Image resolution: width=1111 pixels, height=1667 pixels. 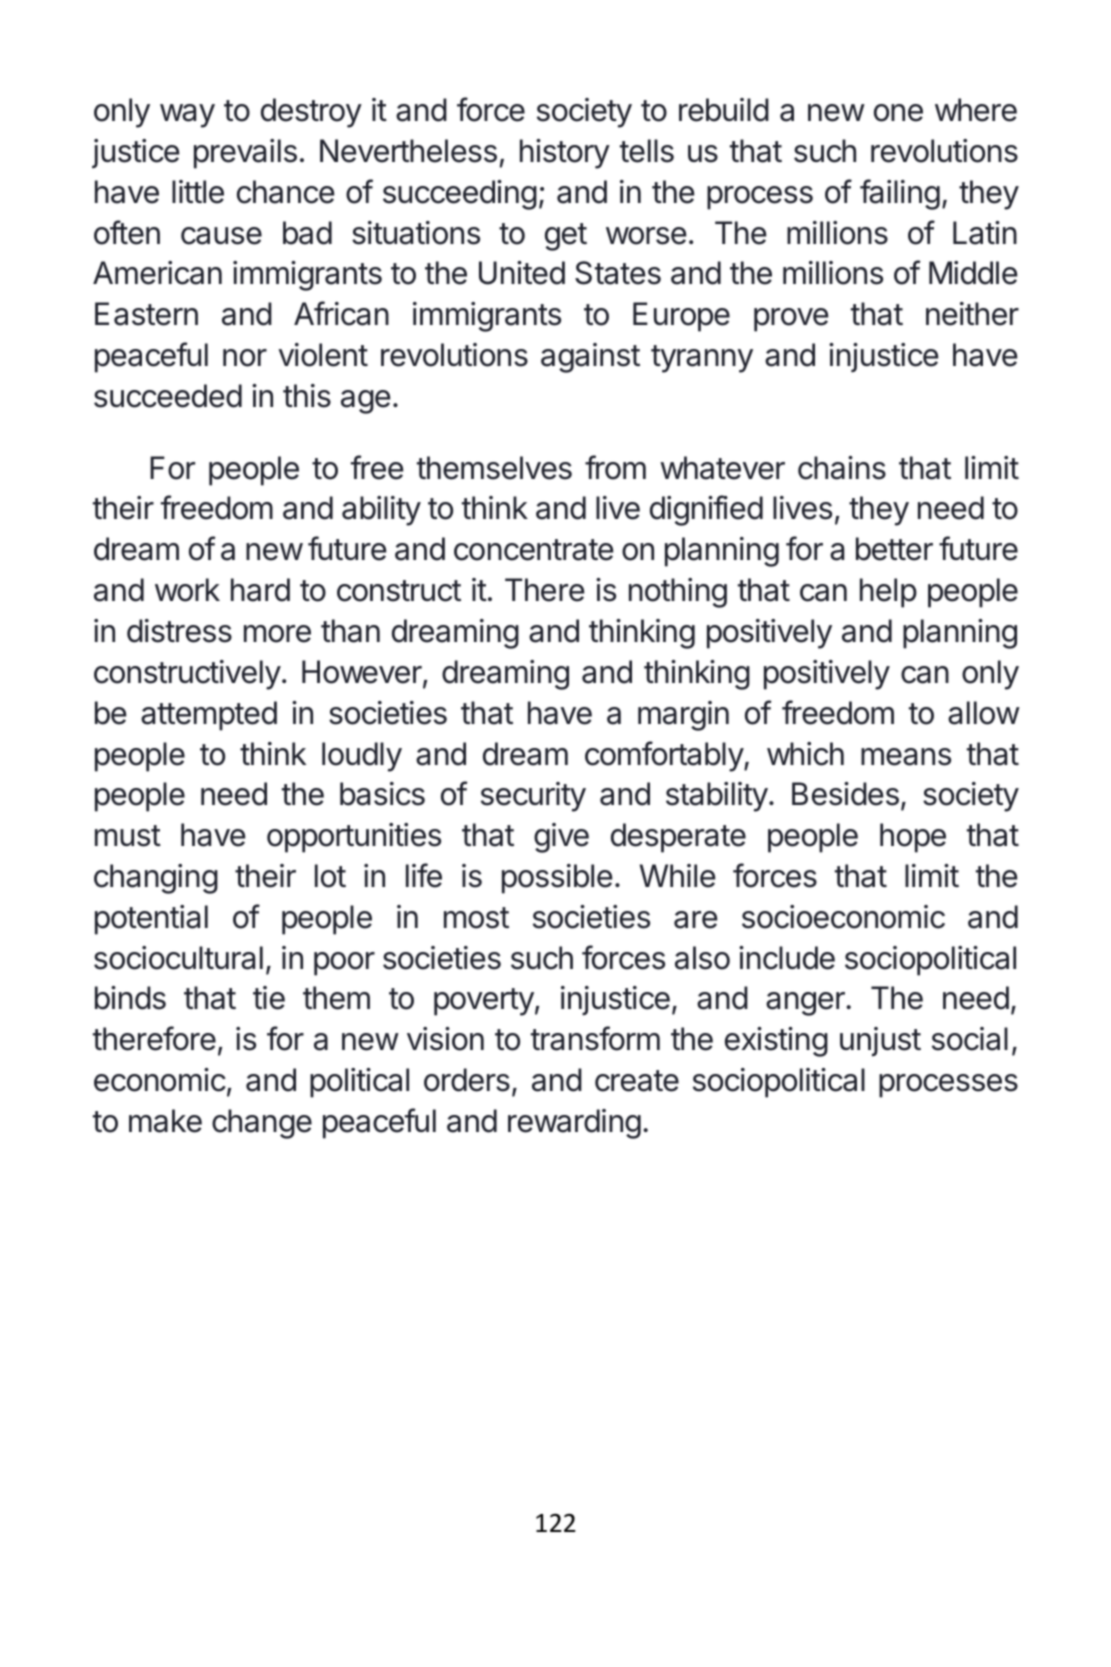 I want to click on one, so click(x=898, y=113).
